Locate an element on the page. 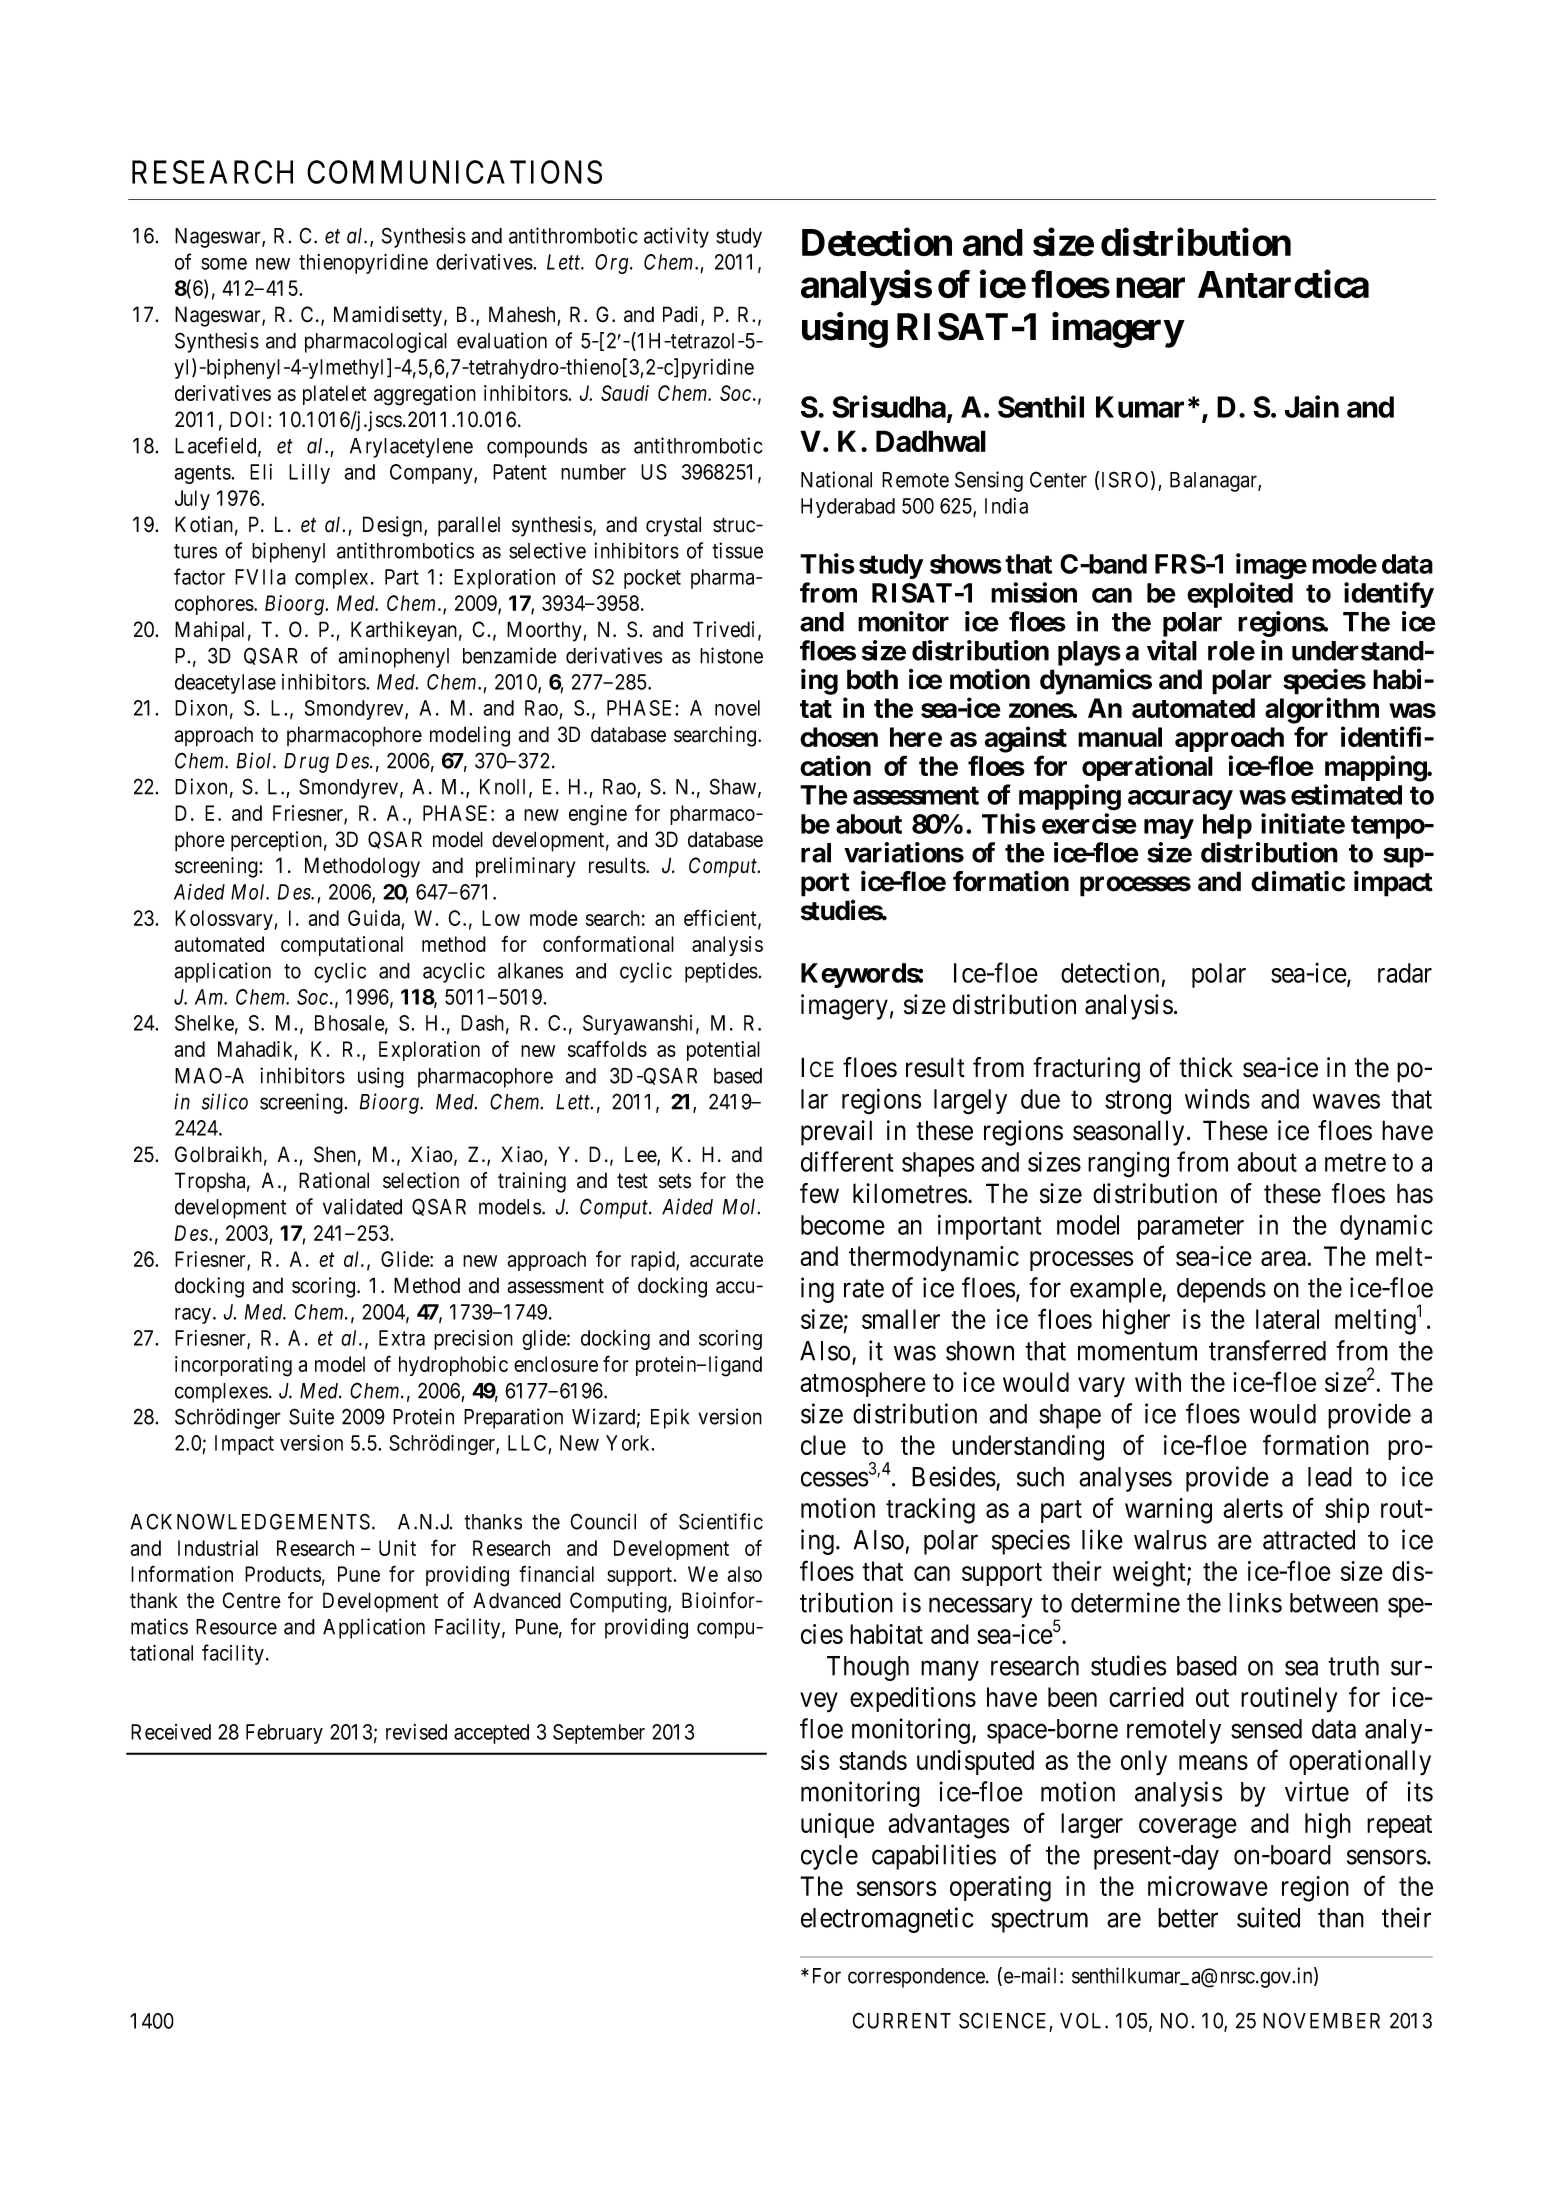 This page has width=1562, height=2210. winds is located at coordinates (1217, 1098).
